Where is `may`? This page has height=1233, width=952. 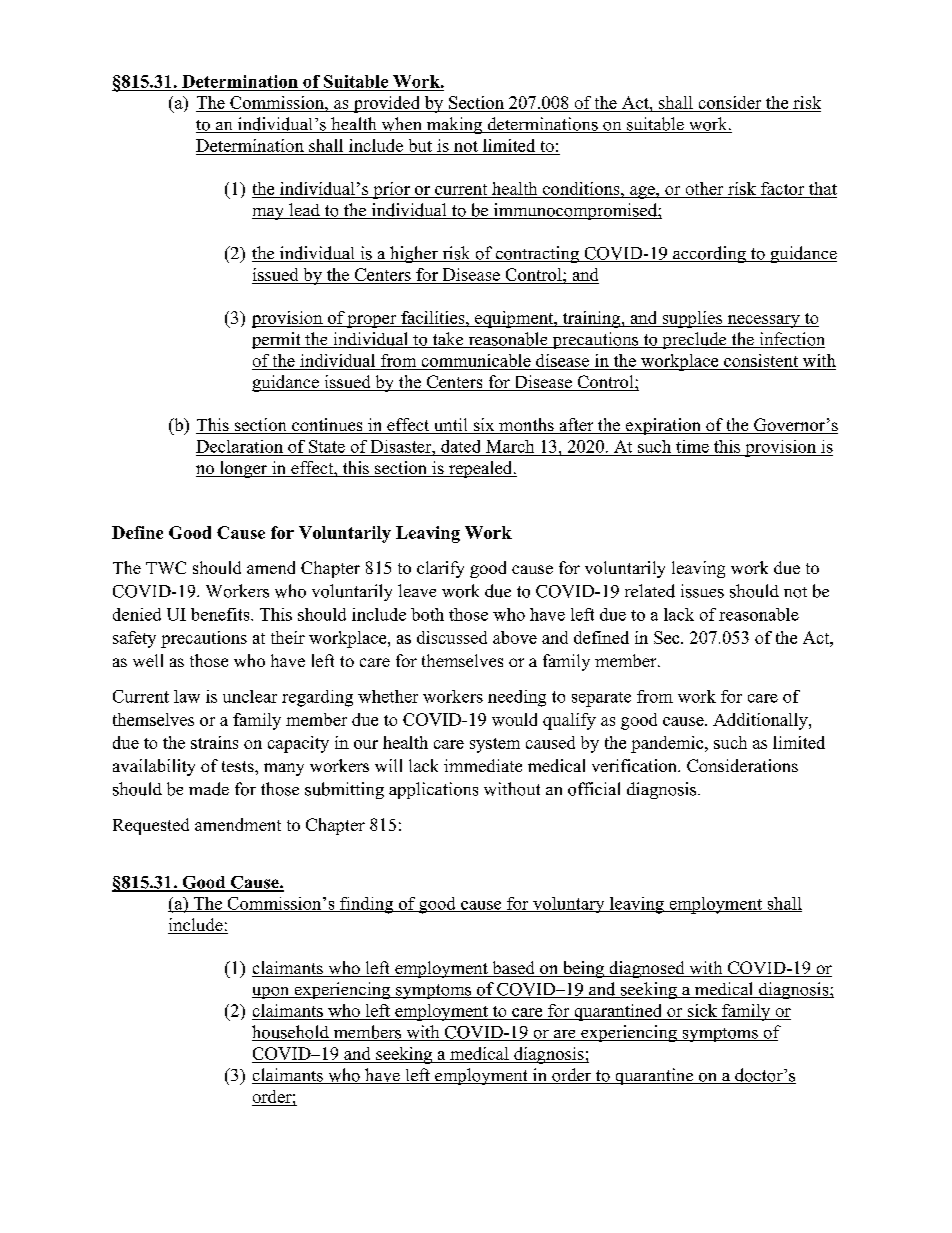 may is located at coordinates (269, 214).
